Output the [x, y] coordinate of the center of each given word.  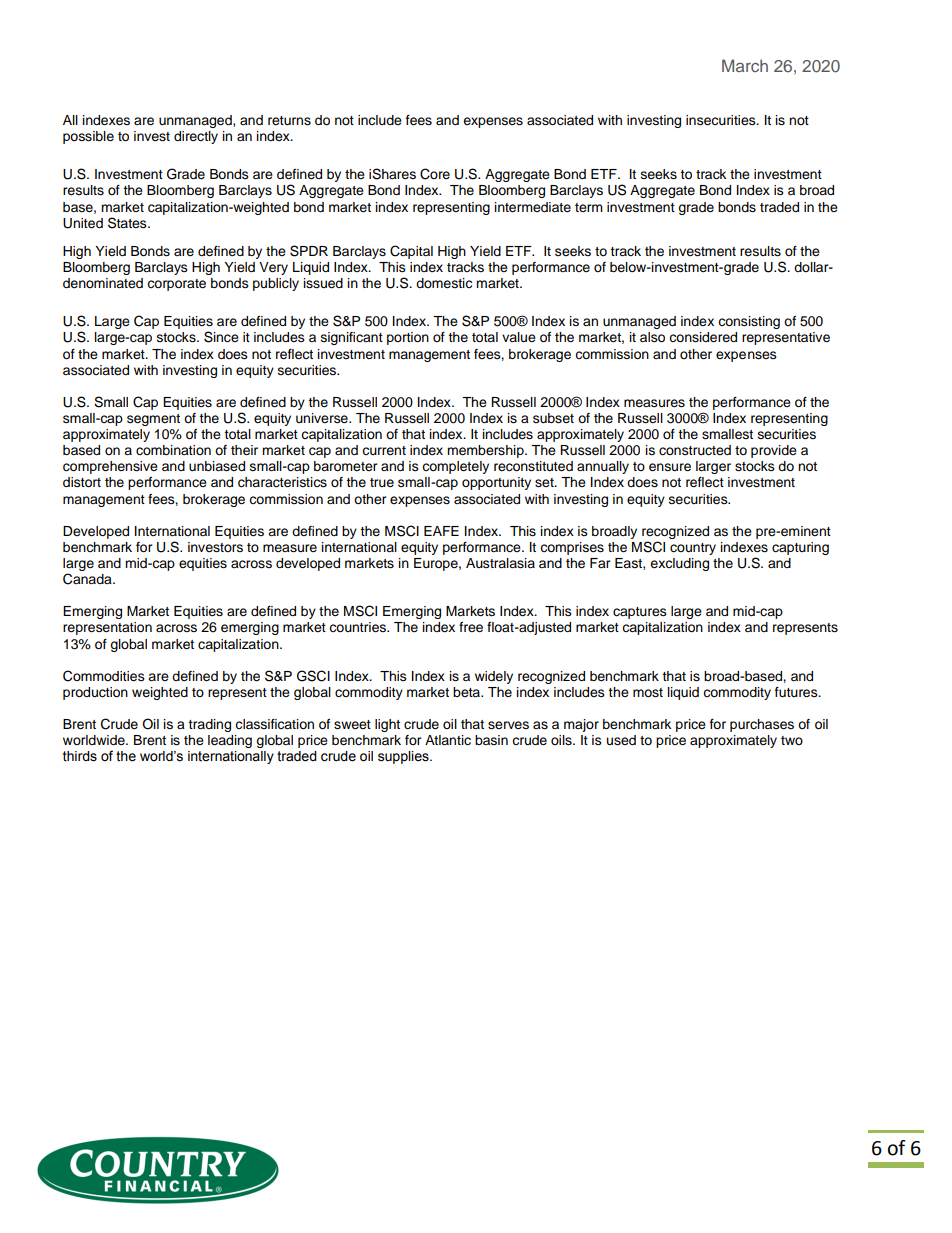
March [745, 65]
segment [153, 420]
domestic [444, 283]
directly [196, 137]
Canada [88, 579]
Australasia [500, 563]
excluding [679, 564]
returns [289, 121]
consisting [749, 322]
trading [209, 725]
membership [486, 451]
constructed [695, 450]
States [128, 223]
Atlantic [448, 740]
